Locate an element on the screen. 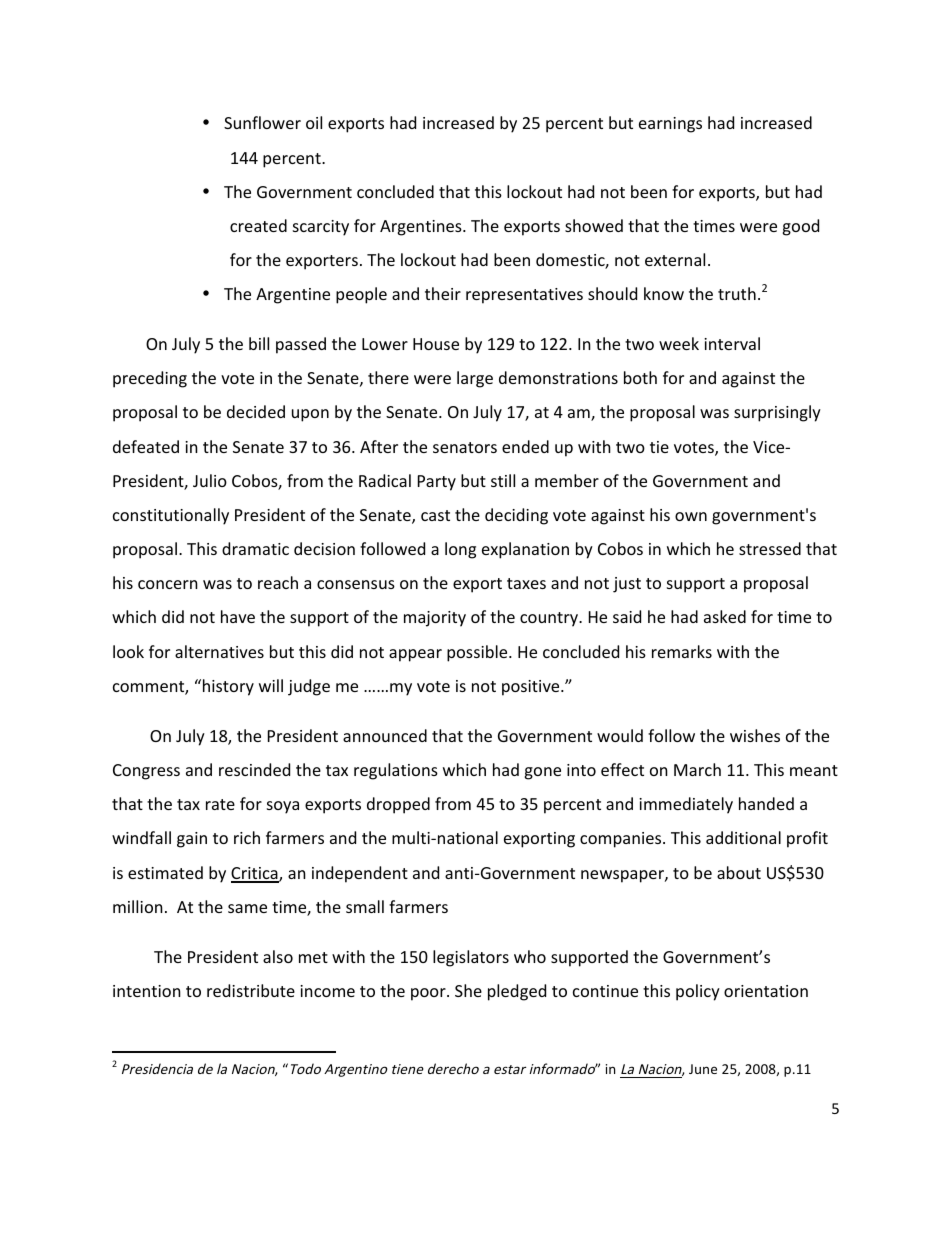 The image size is (952, 1233). preceding is located at coordinates (150, 379).
